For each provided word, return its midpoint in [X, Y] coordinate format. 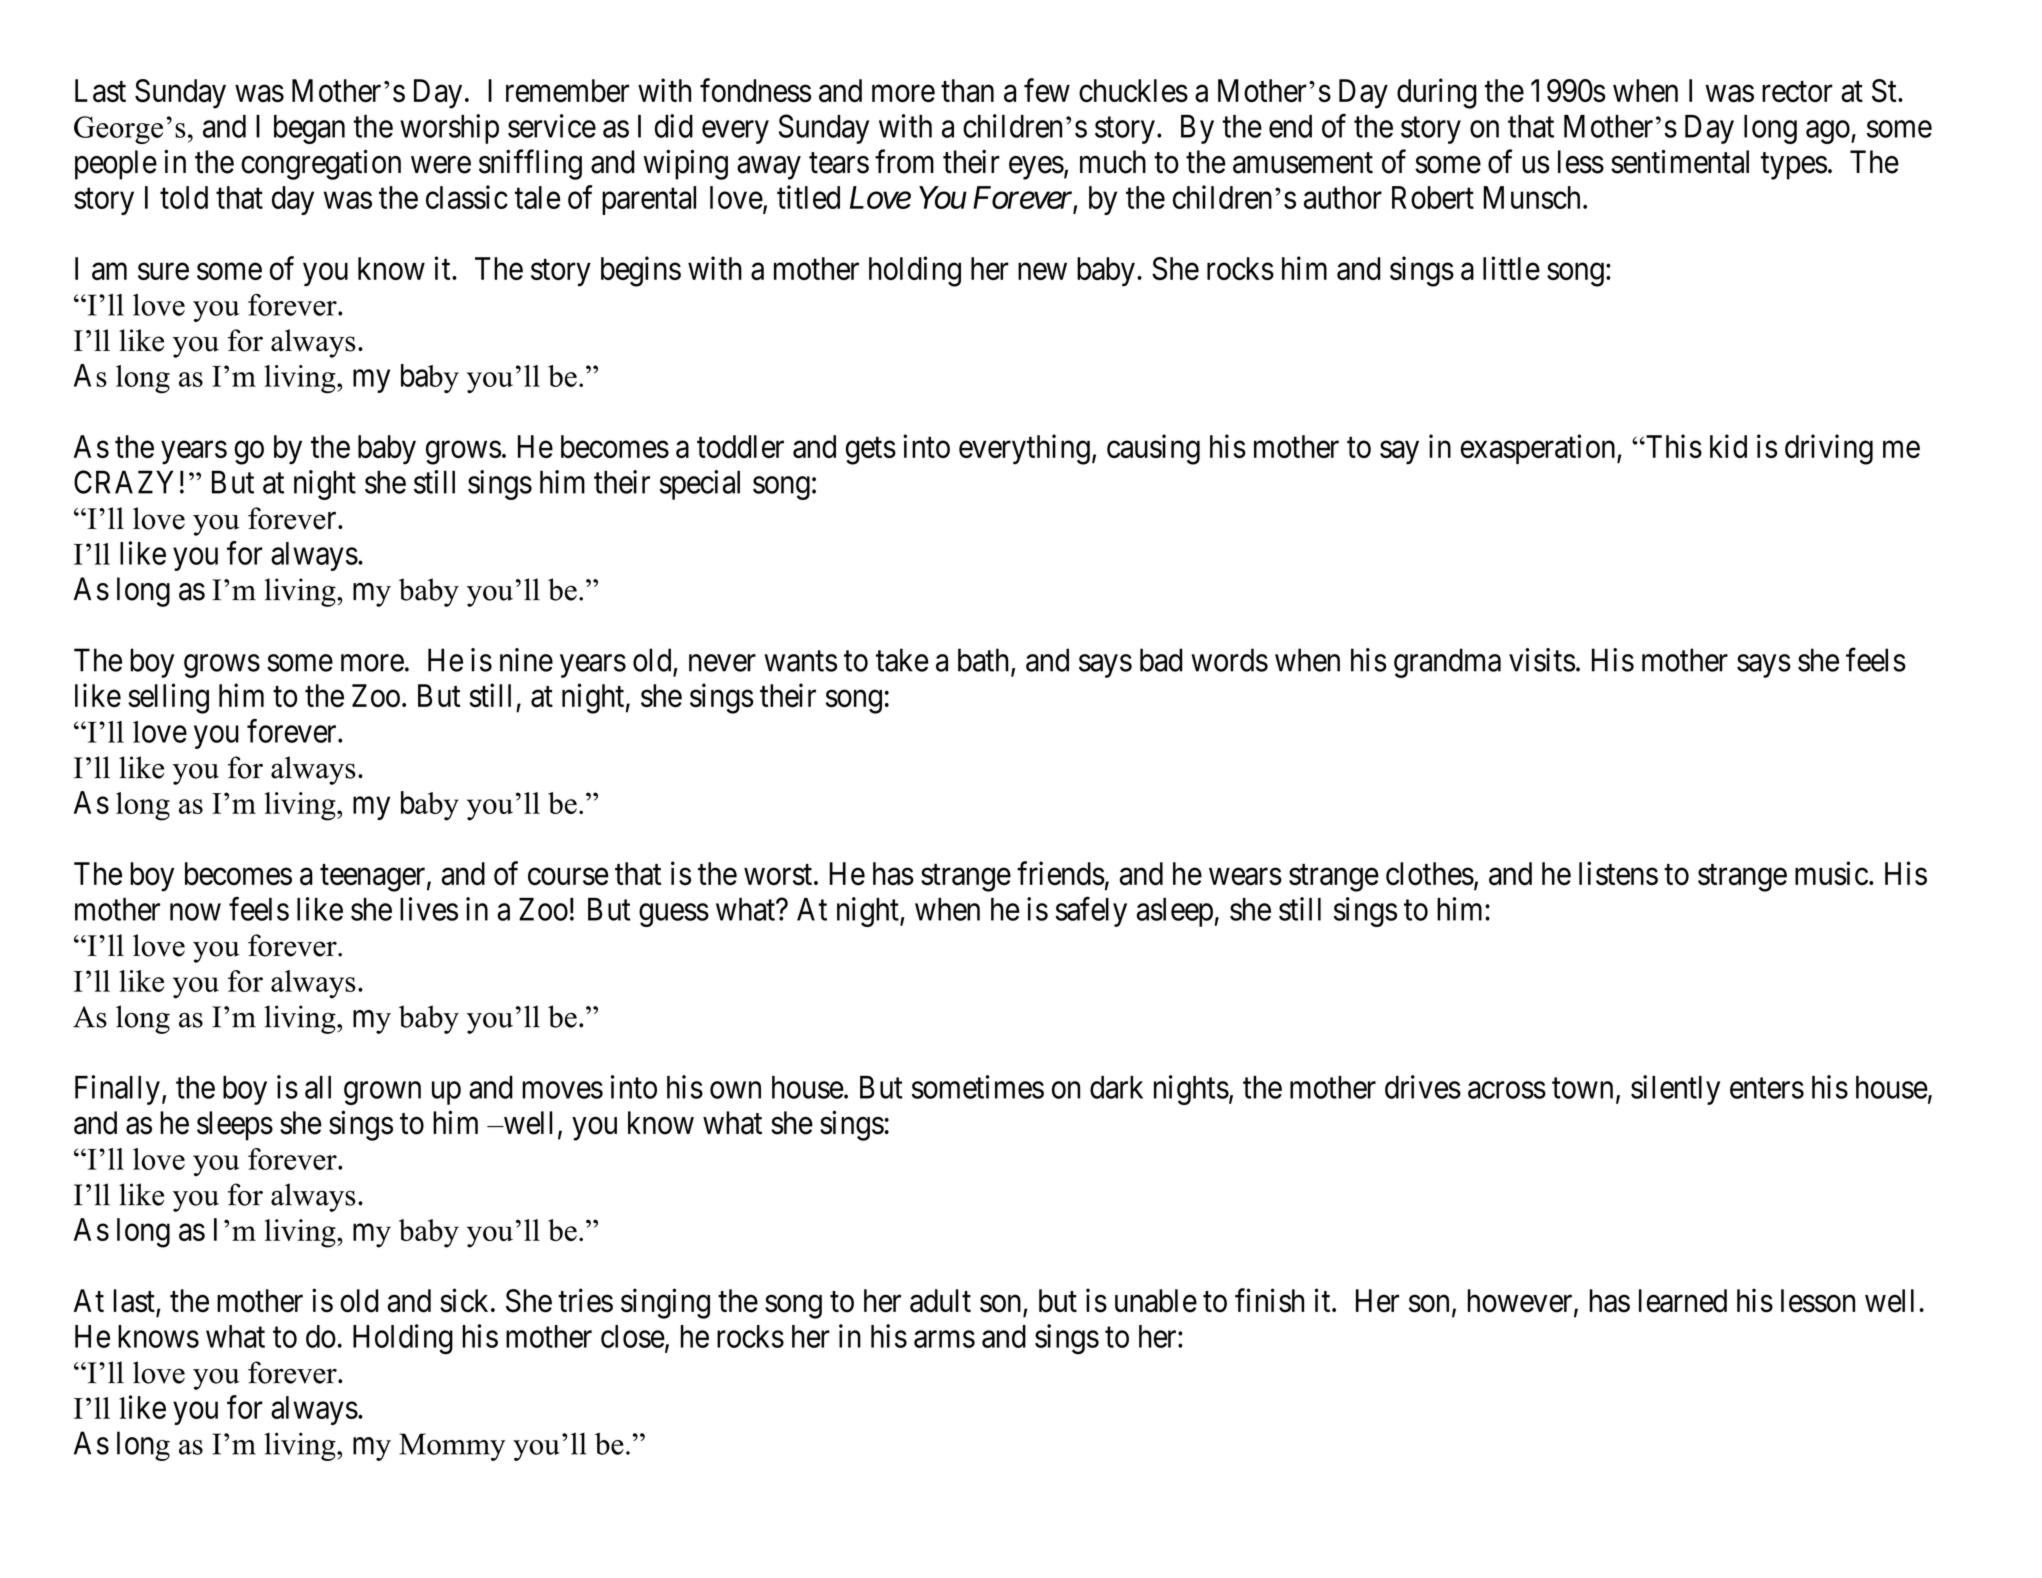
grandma [1447, 663]
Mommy [452, 1447]
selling [168, 698]
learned [1683, 1301]
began [309, 129]
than [967, 91]
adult [940, 1301]
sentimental [1680, 161]
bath [985, 661]
